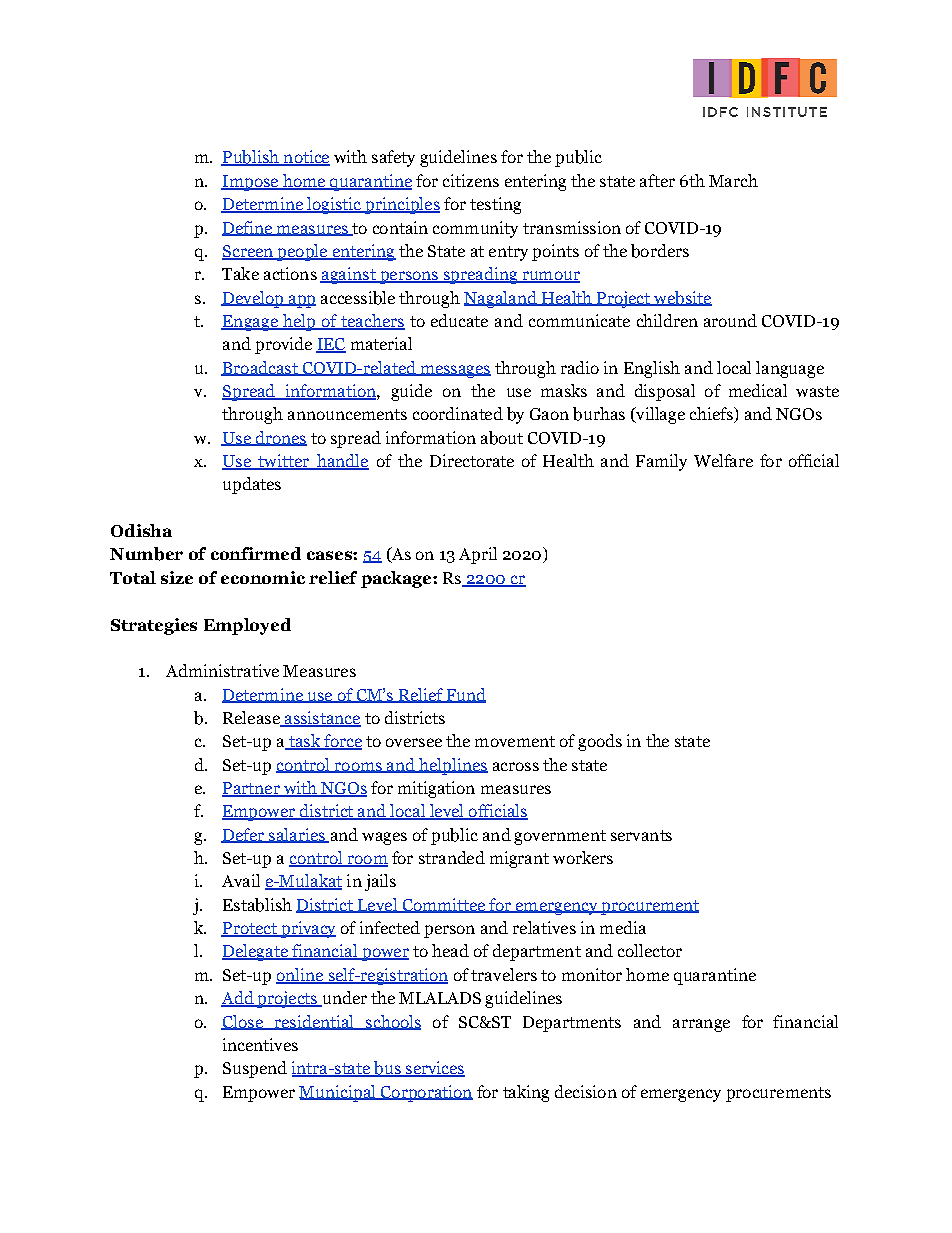 Image resolution: width=952 pixels, height=1233 pixels. I want to click on services, so click(434, 1069).
